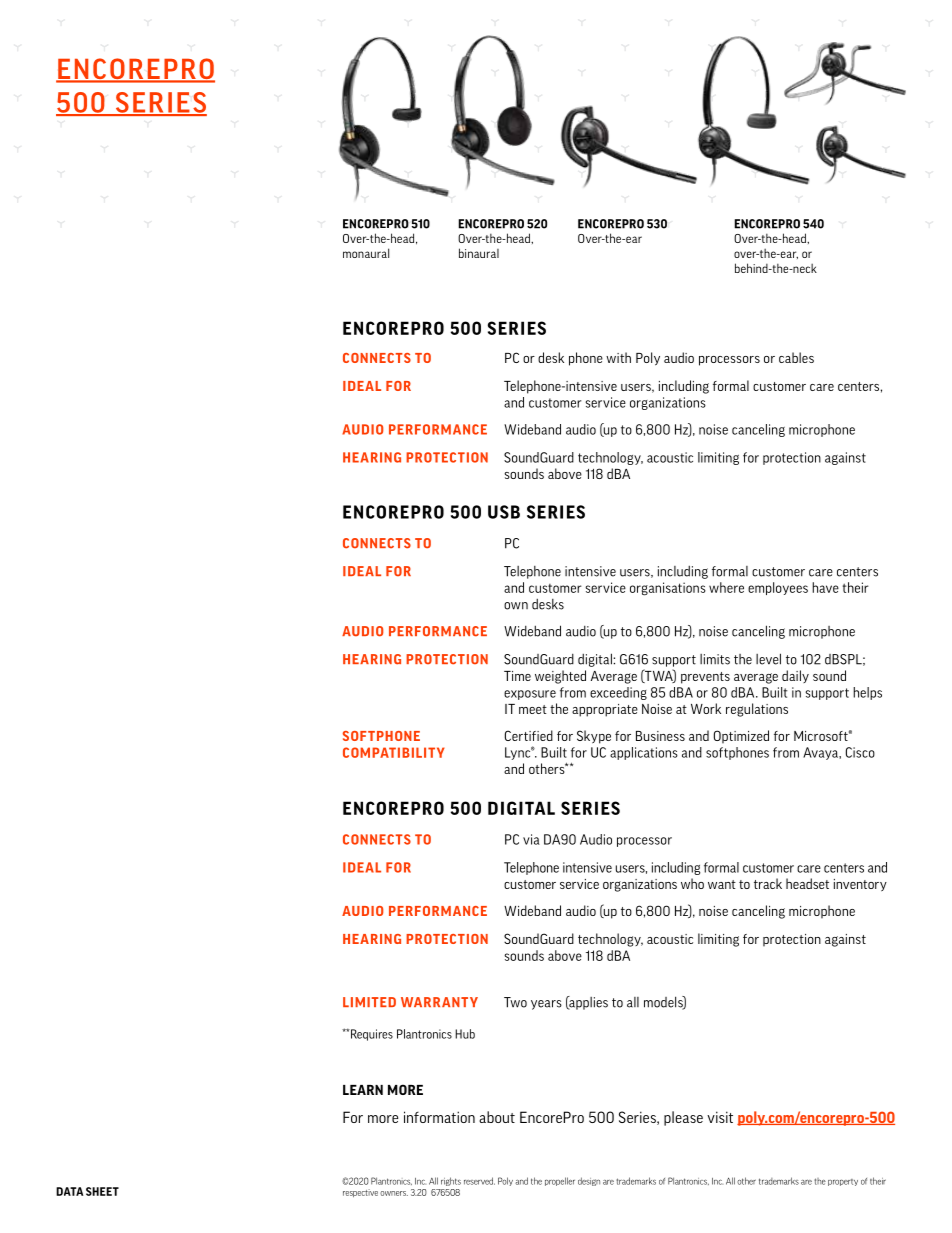  What do you see at coordinates (843, 1182) in the screenshot?
I see `property` at bounding box center [843, 1182].
